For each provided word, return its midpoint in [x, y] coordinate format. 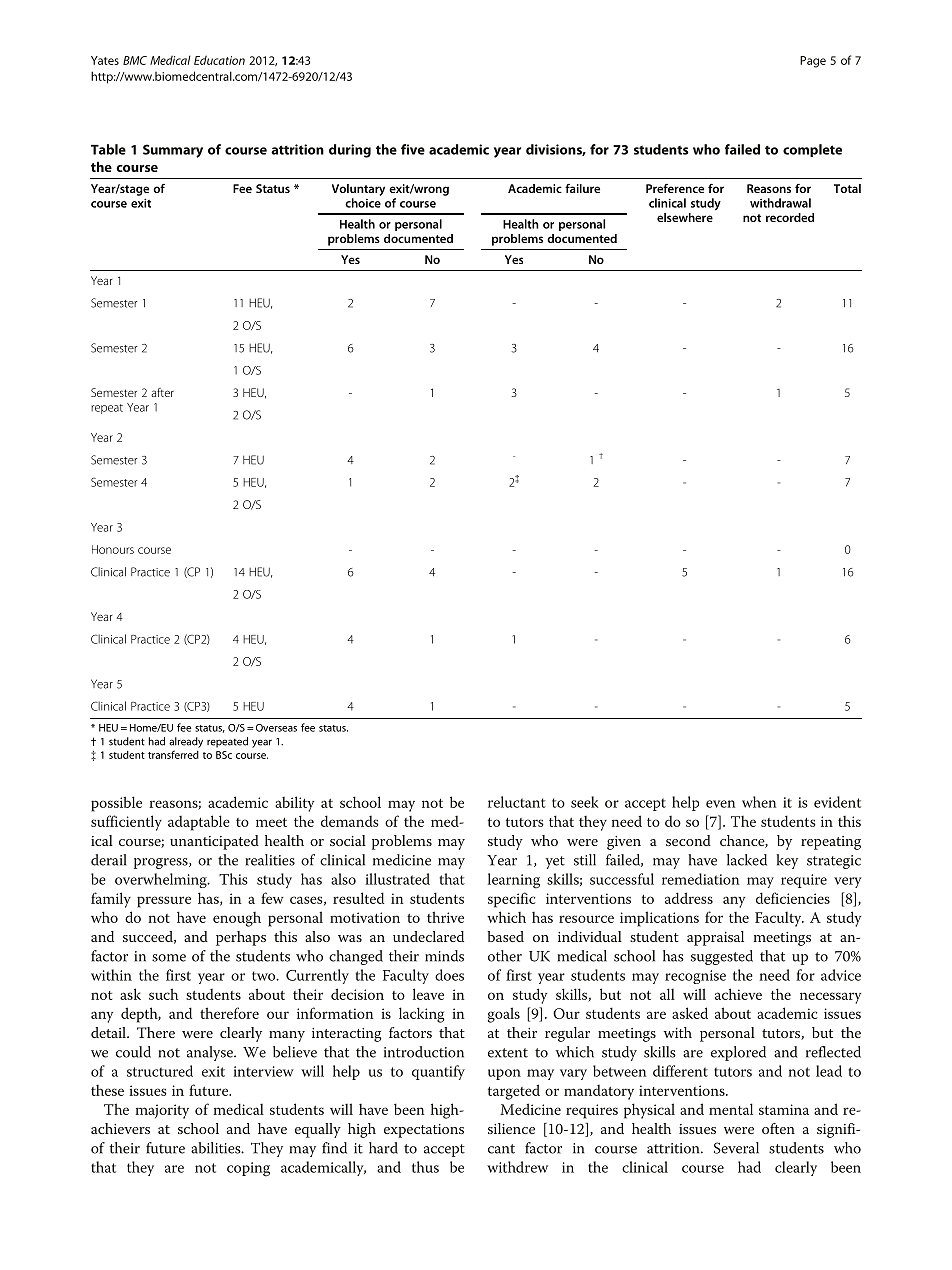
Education [219, 60]
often [778, 1128]
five [413, 149]
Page [813, 62]
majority [162, 1111]
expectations [424, 1131]
